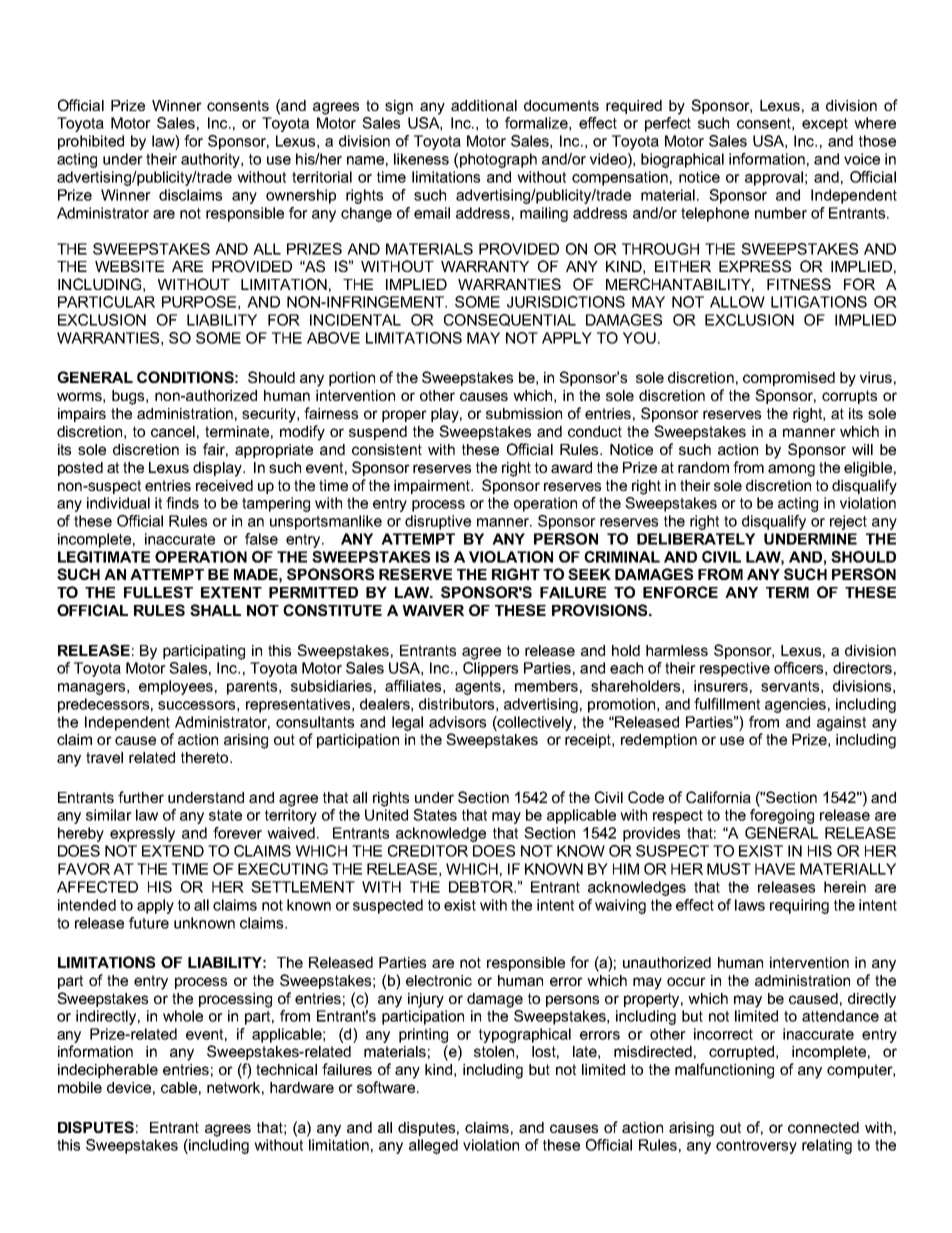 The width and height of the image is (952, 1233). I want to click on connected, so click(823, 1127).
